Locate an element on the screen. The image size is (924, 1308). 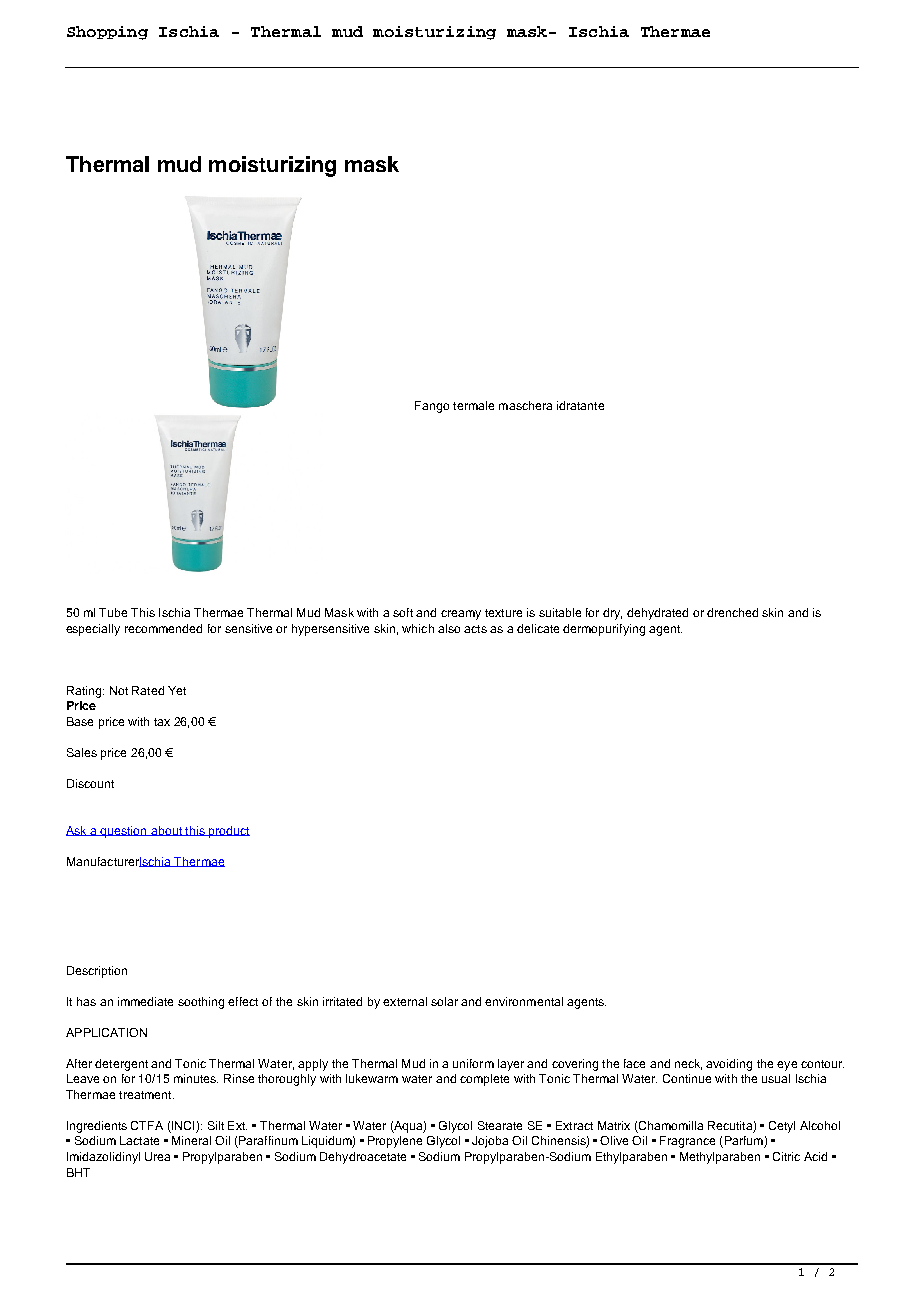
drenched is located at coordinates (732, 612).
